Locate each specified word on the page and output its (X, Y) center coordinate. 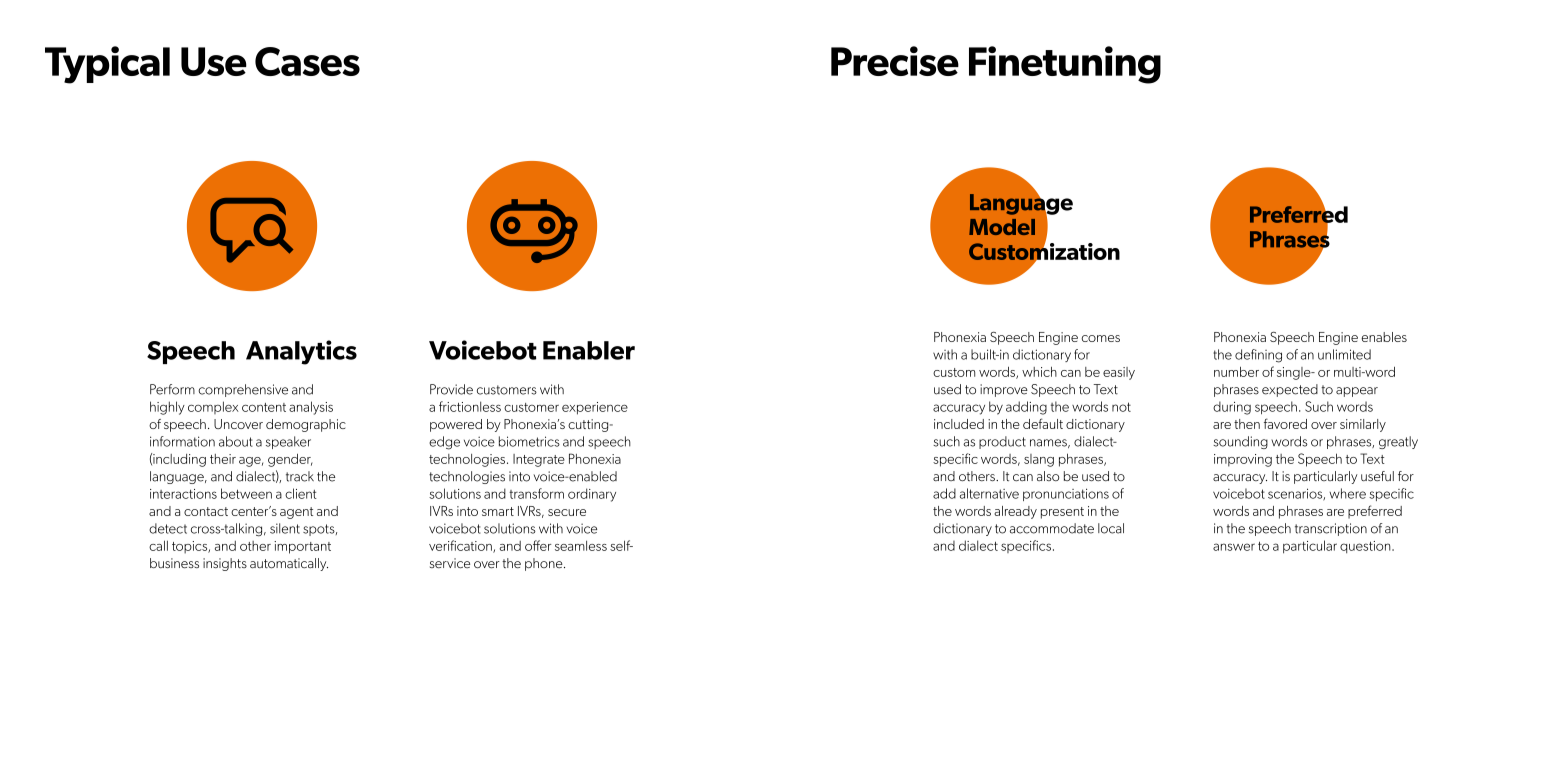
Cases (307, 61)
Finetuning (1065, 65)
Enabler (589, 350)
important (302, 547)
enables (1384, 337)
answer (1234, 547)
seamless (581, 545)
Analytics (301, 352)
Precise (895, 61)
